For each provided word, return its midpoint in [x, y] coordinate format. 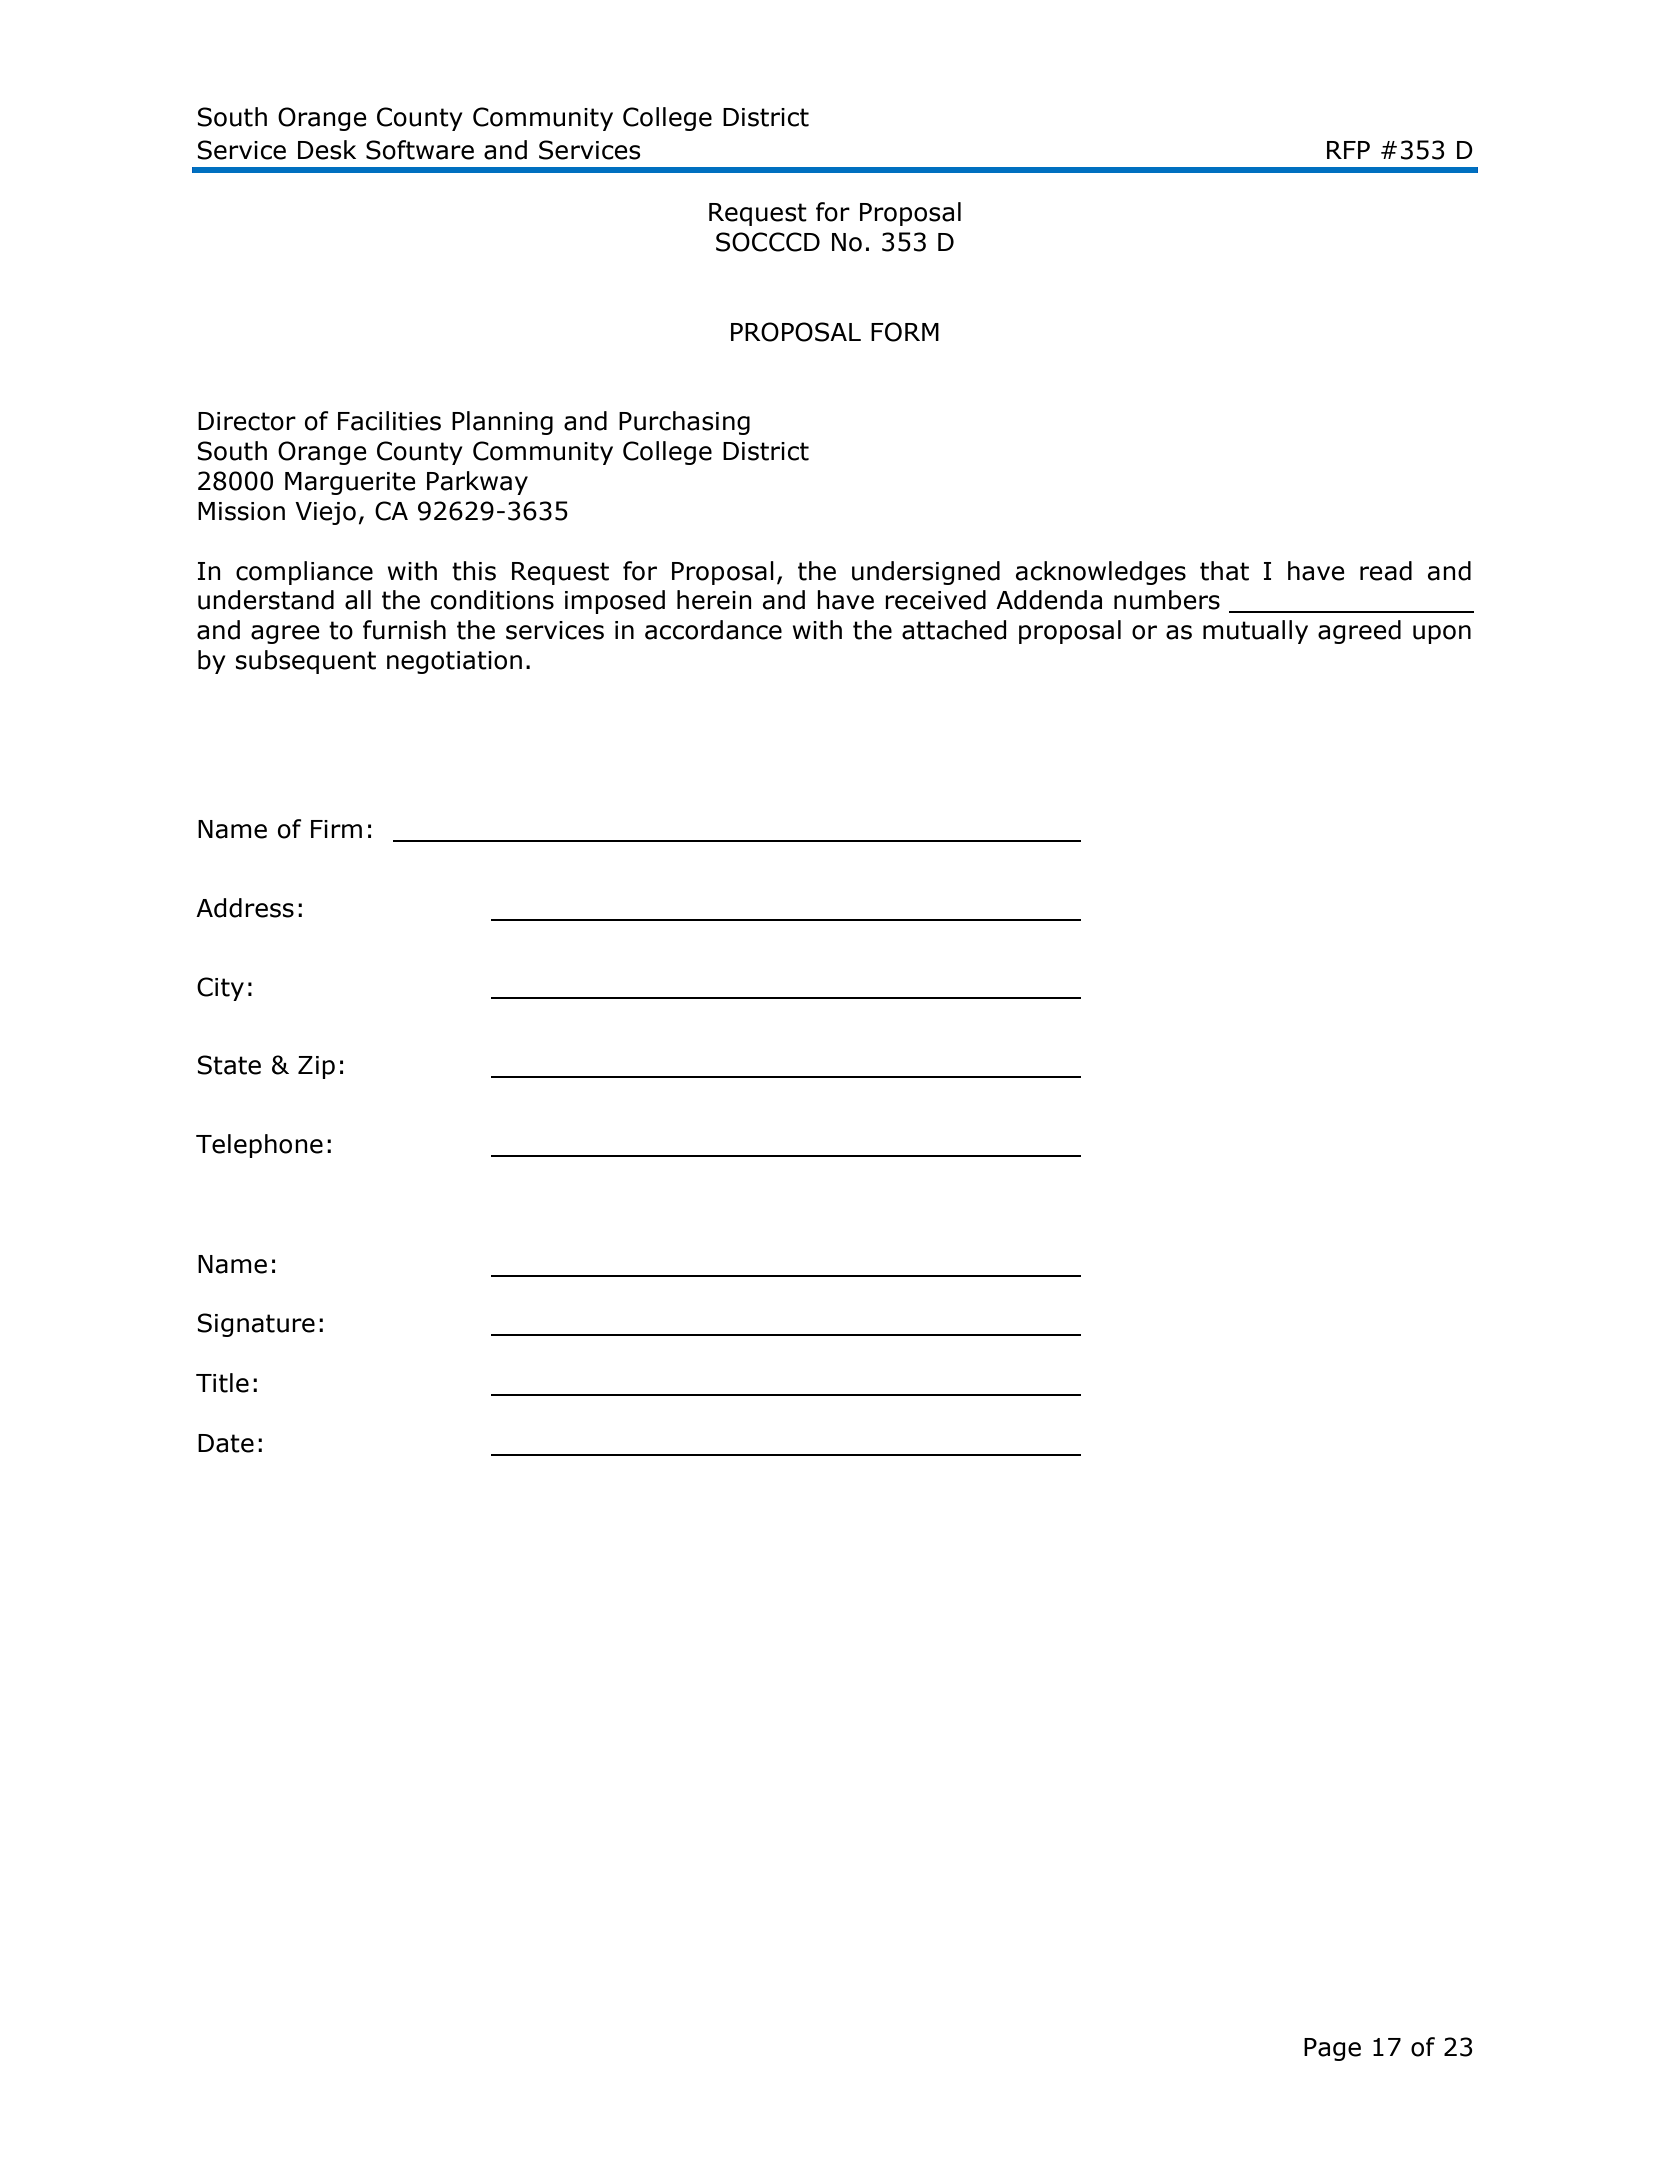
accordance [713, 630]
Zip [316, 1067]
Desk [327, 150]
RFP [1348, 150]
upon [1442, 634]
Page [1332, 2049]
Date [226, 1443]
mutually [1255, 632]
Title [222, 1383]
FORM [905, 332]
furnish [404, 630]
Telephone [259, 1146]
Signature [256, 1325]
